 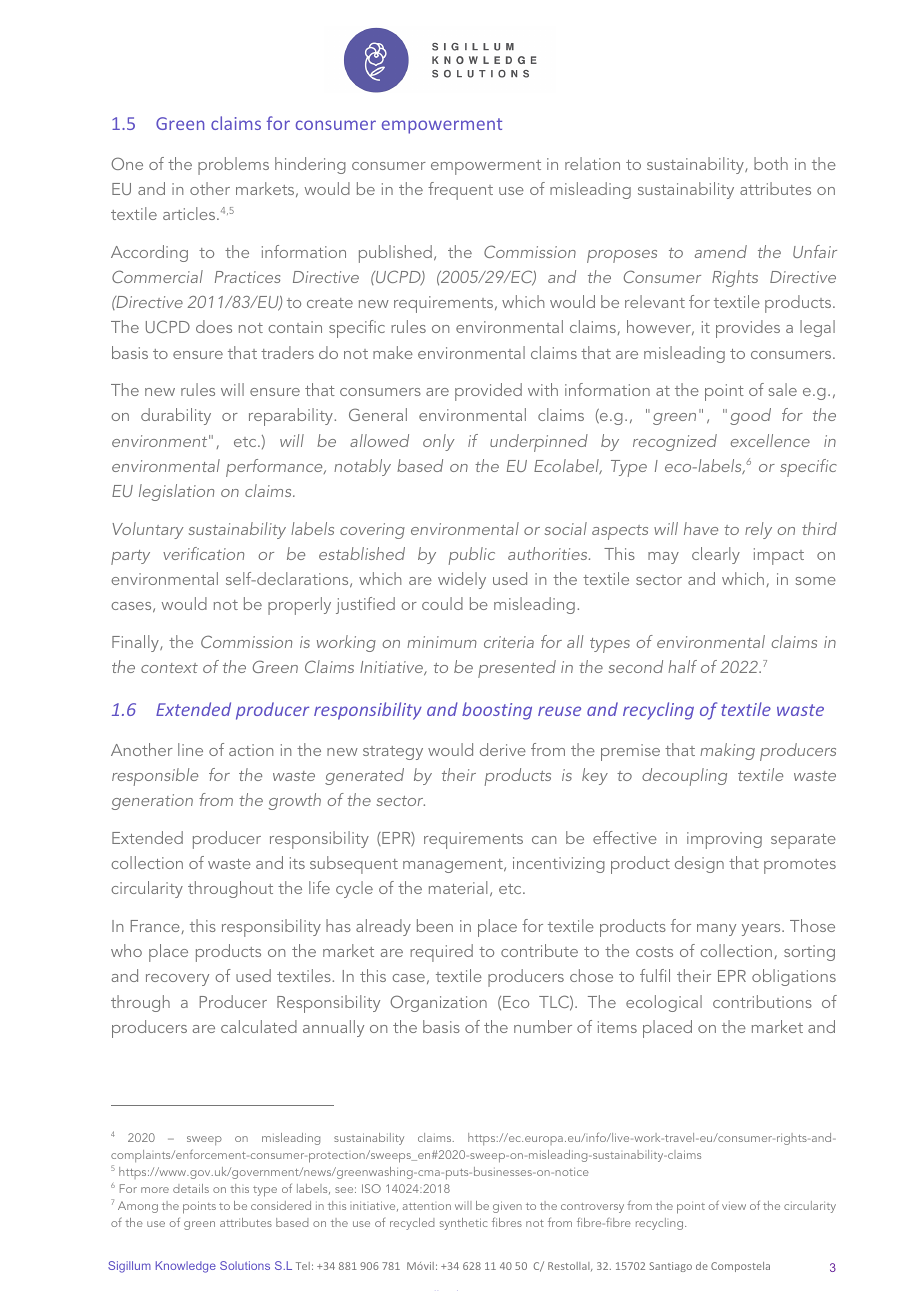 What do you see at coordinates (727, 751) in the page?
I see `making` at bounding box center [727, 751].
